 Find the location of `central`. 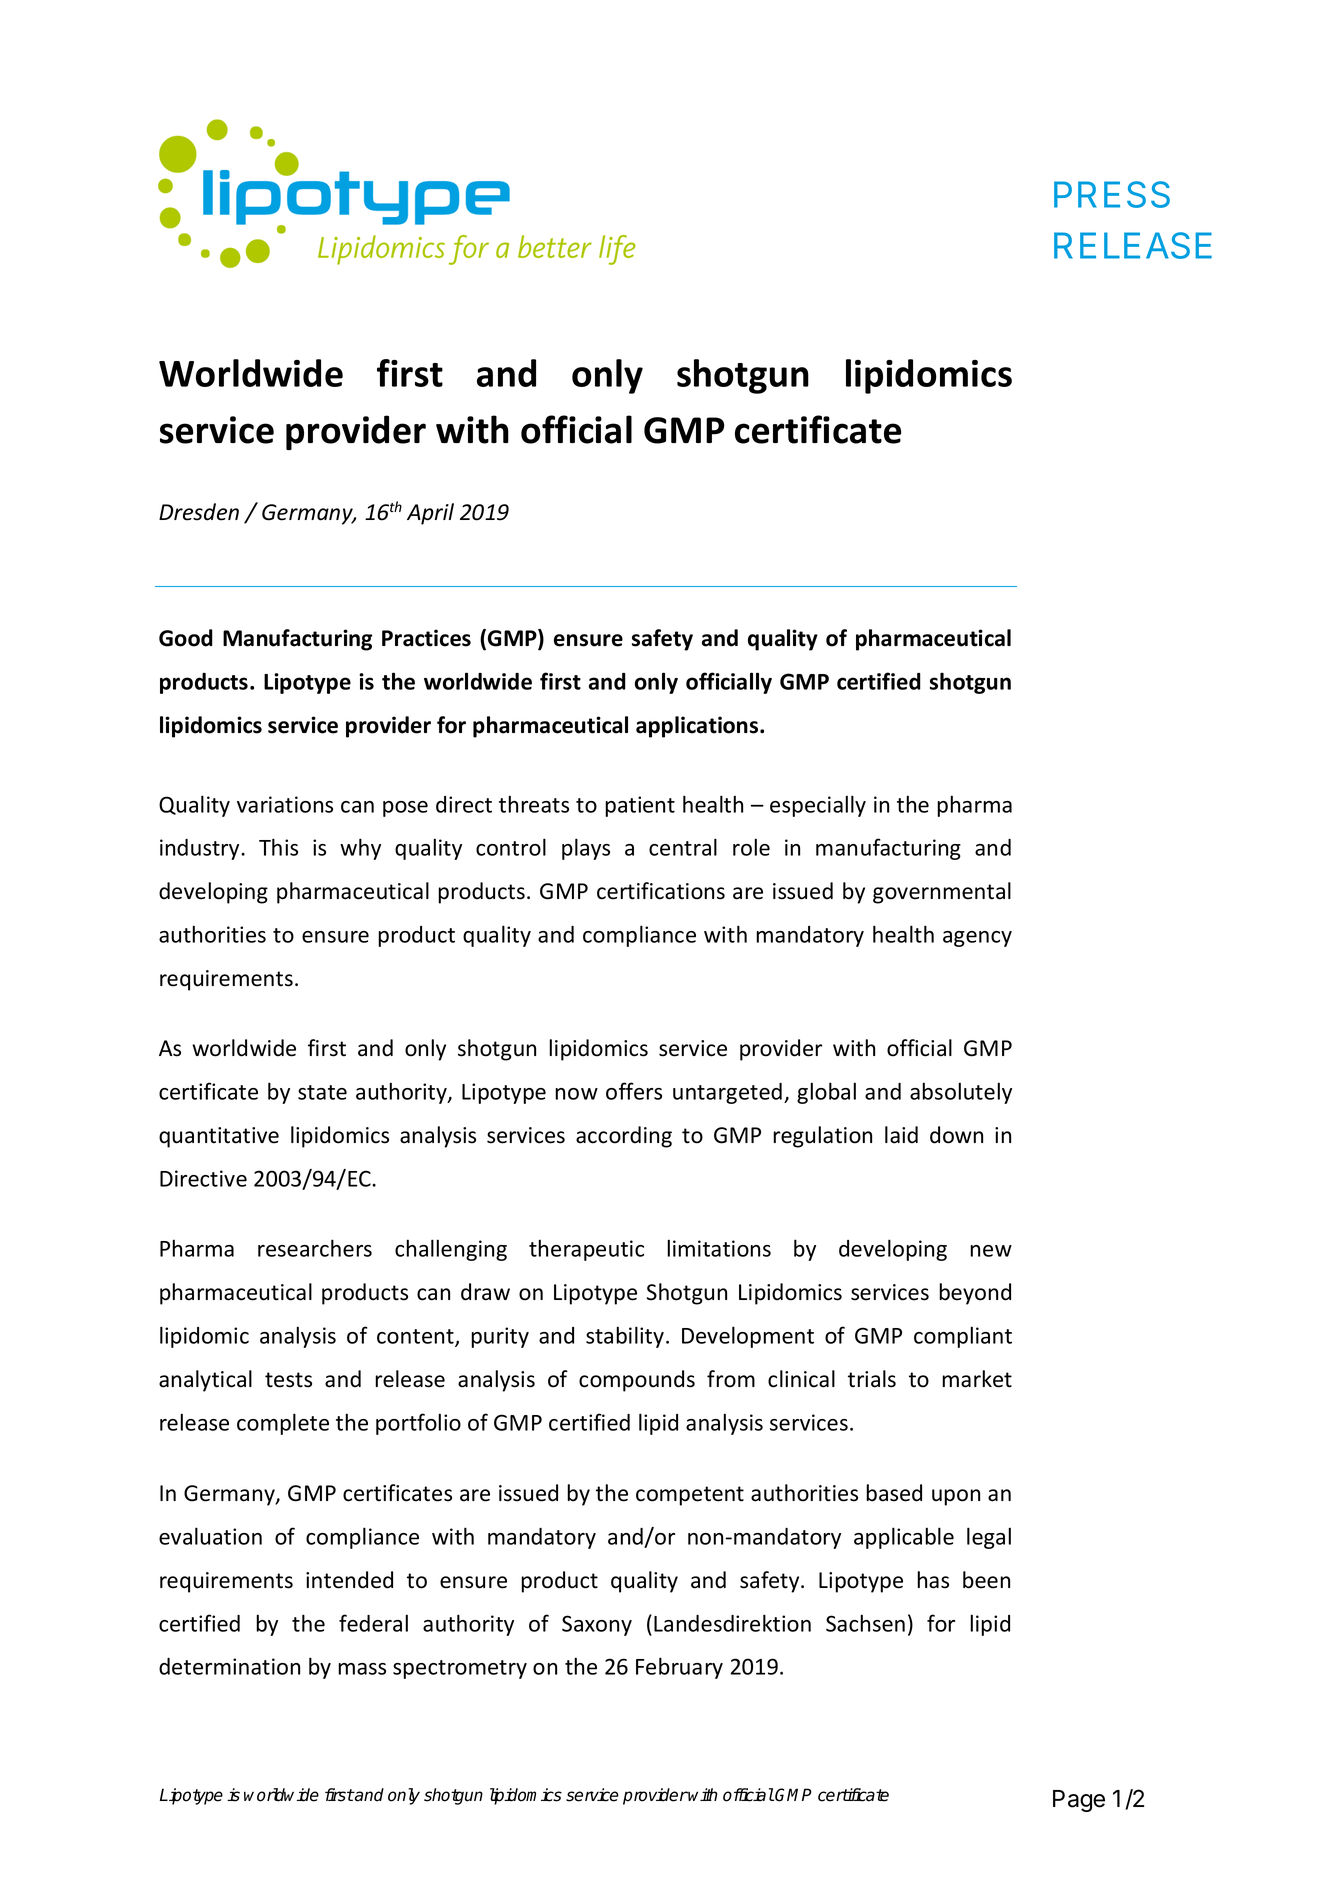

central is located at coordinates (683, 847).
